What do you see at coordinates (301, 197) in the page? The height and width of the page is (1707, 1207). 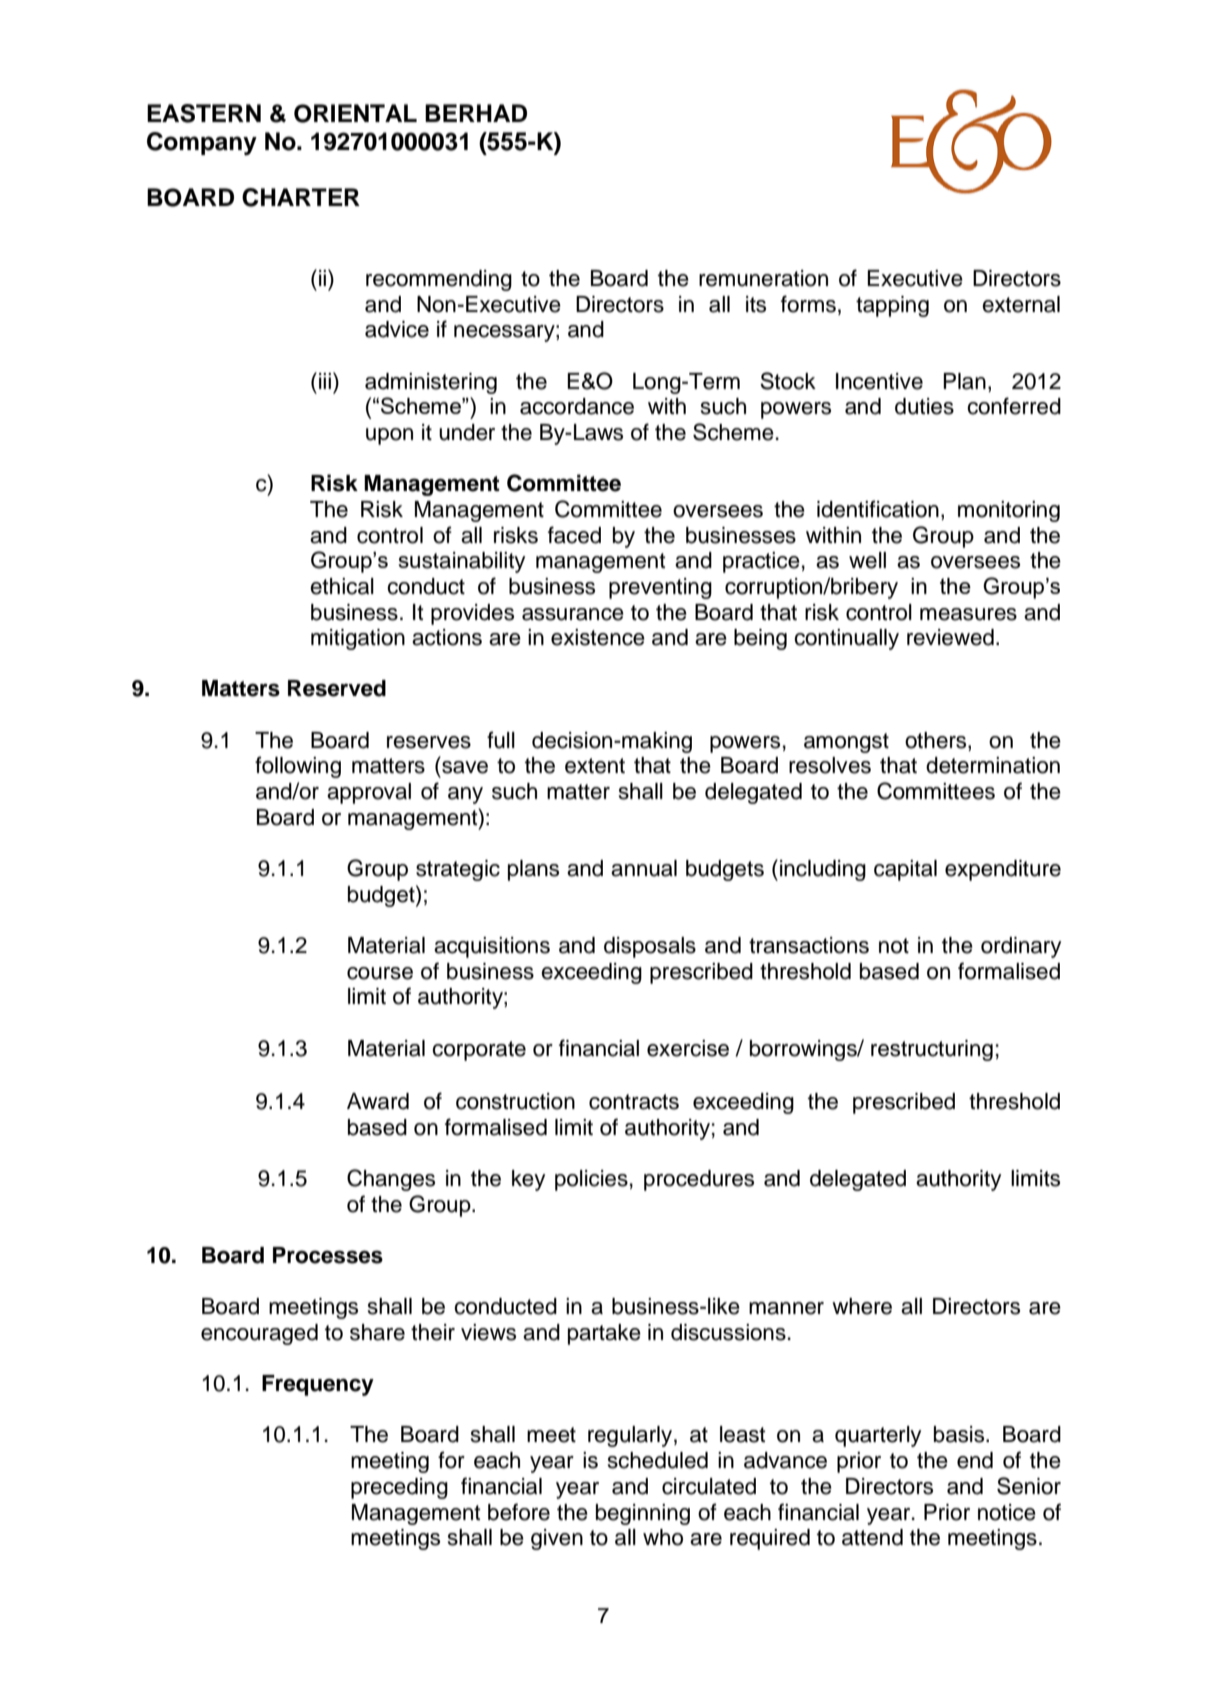 I see `CHARTER` at bounding box center [301, 197].
